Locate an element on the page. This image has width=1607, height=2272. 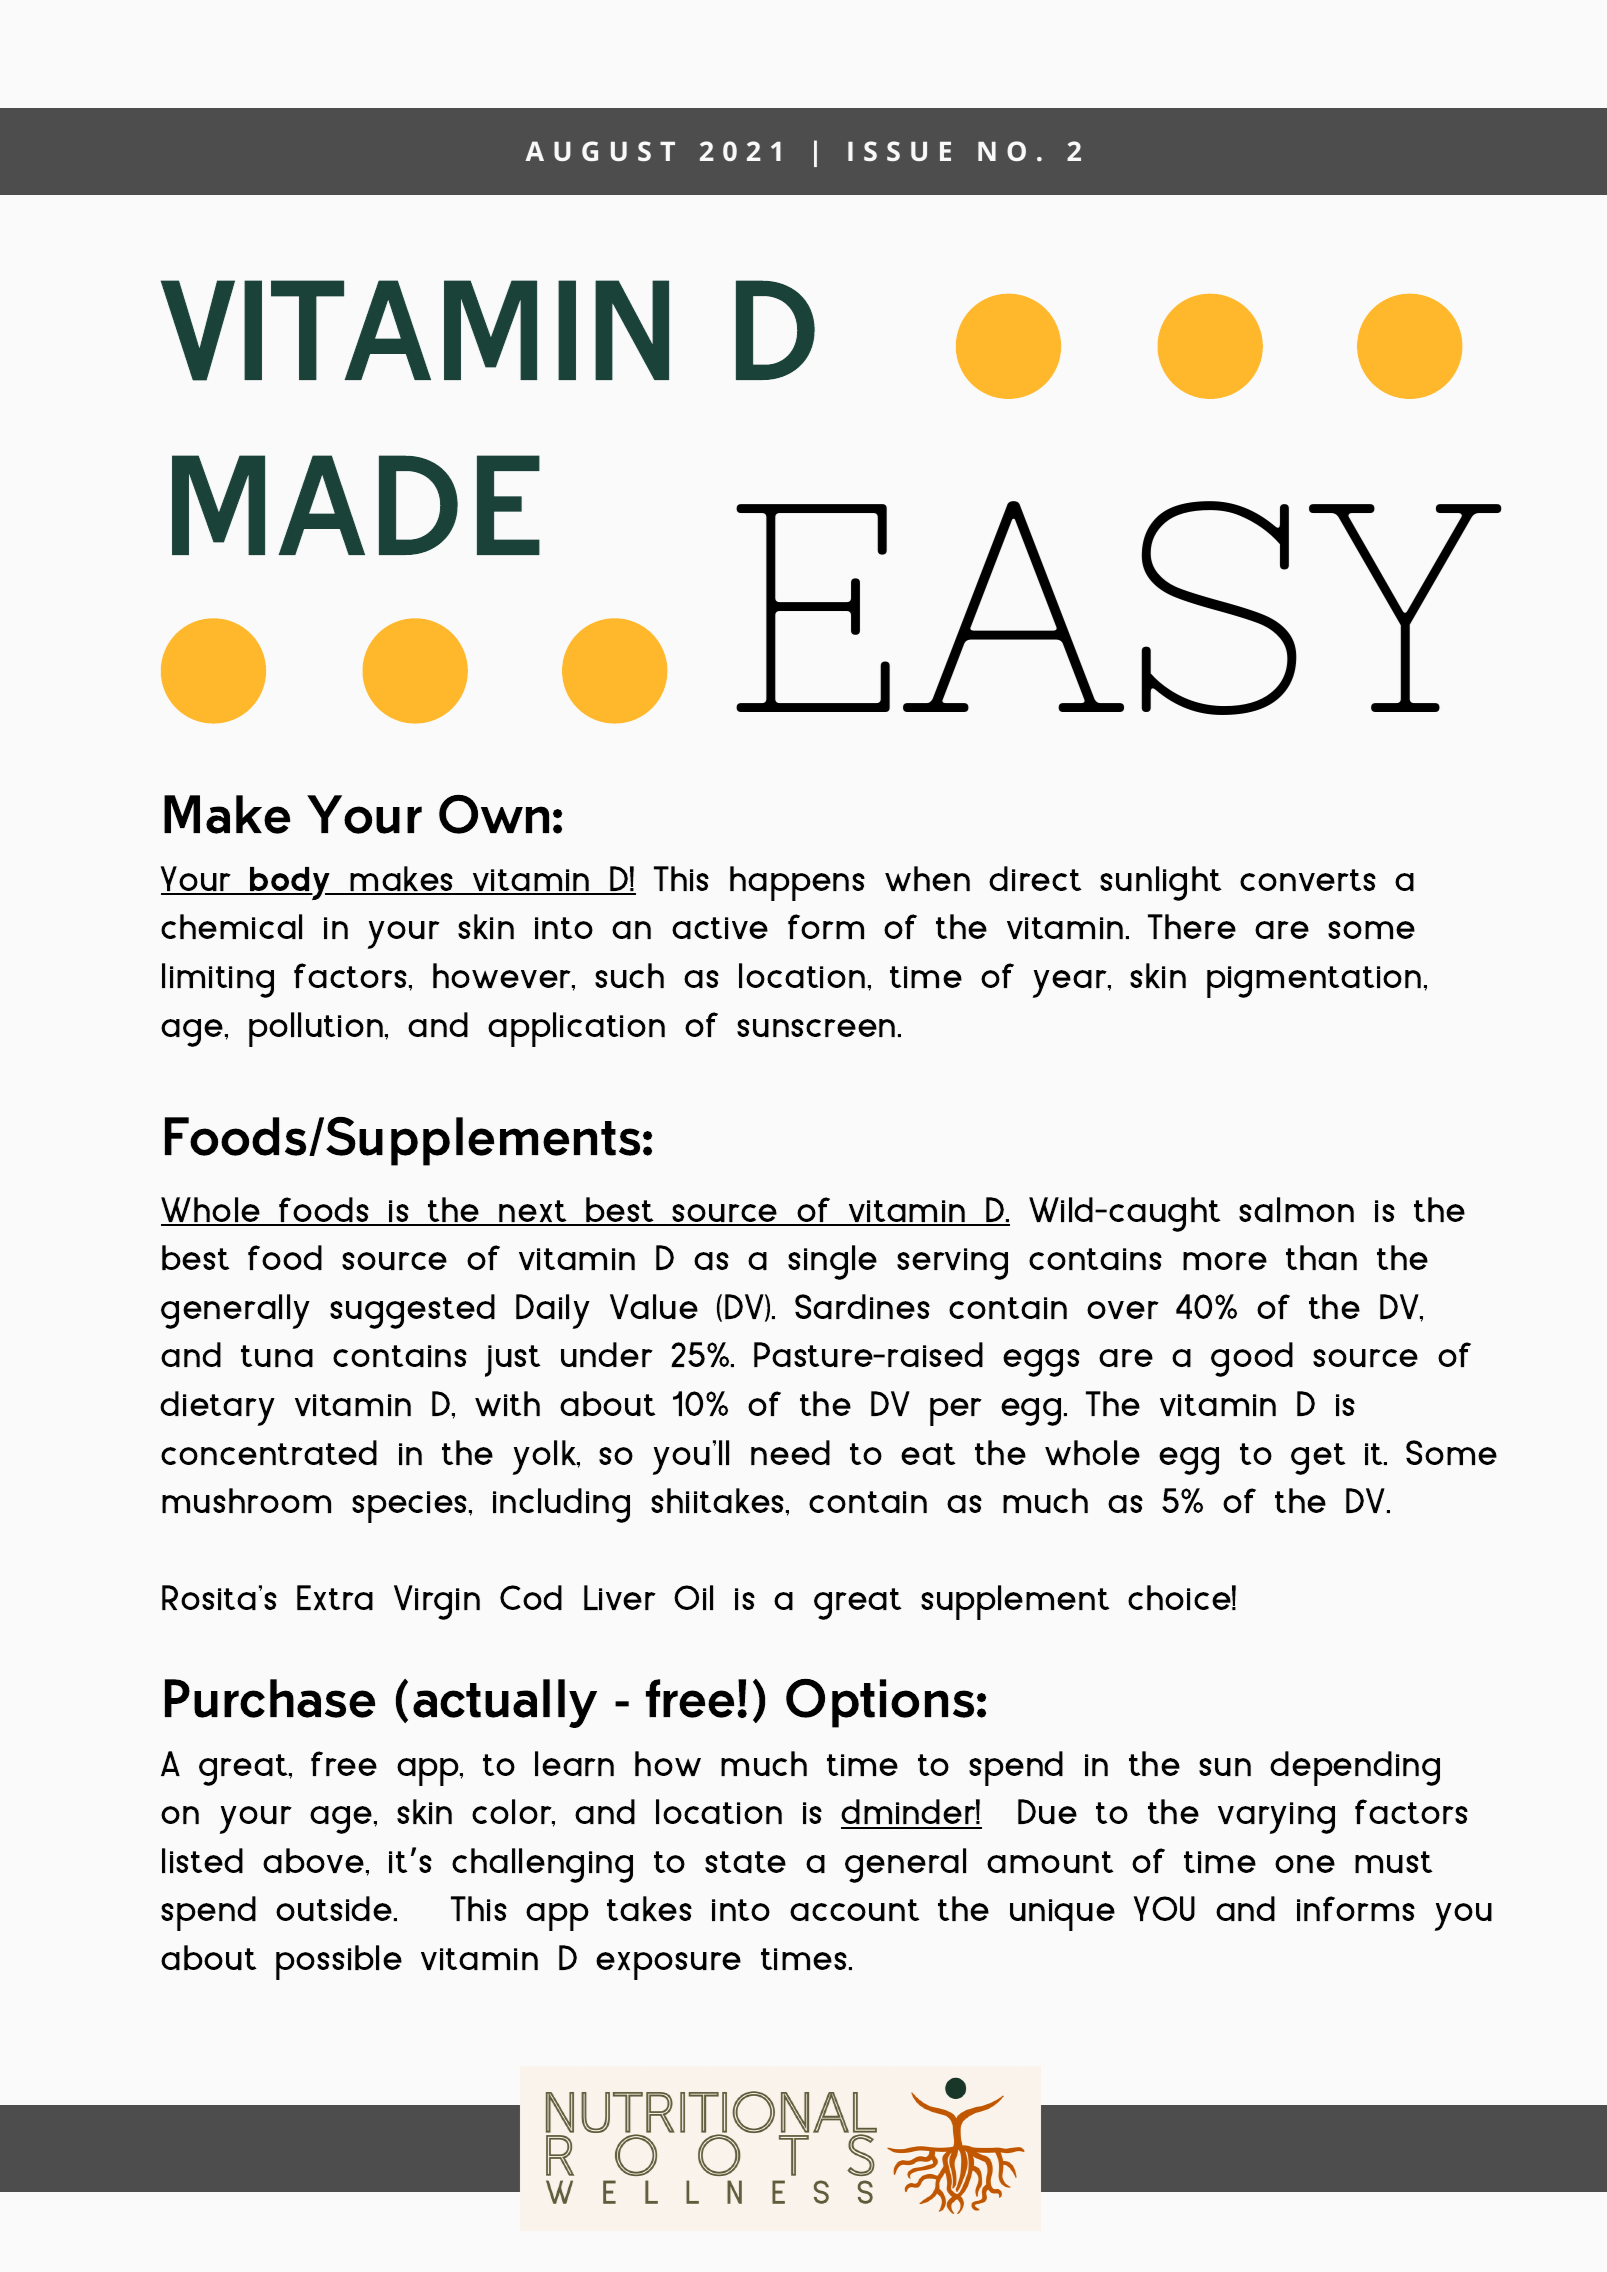
outside is located at coordinates (334, 1908).
